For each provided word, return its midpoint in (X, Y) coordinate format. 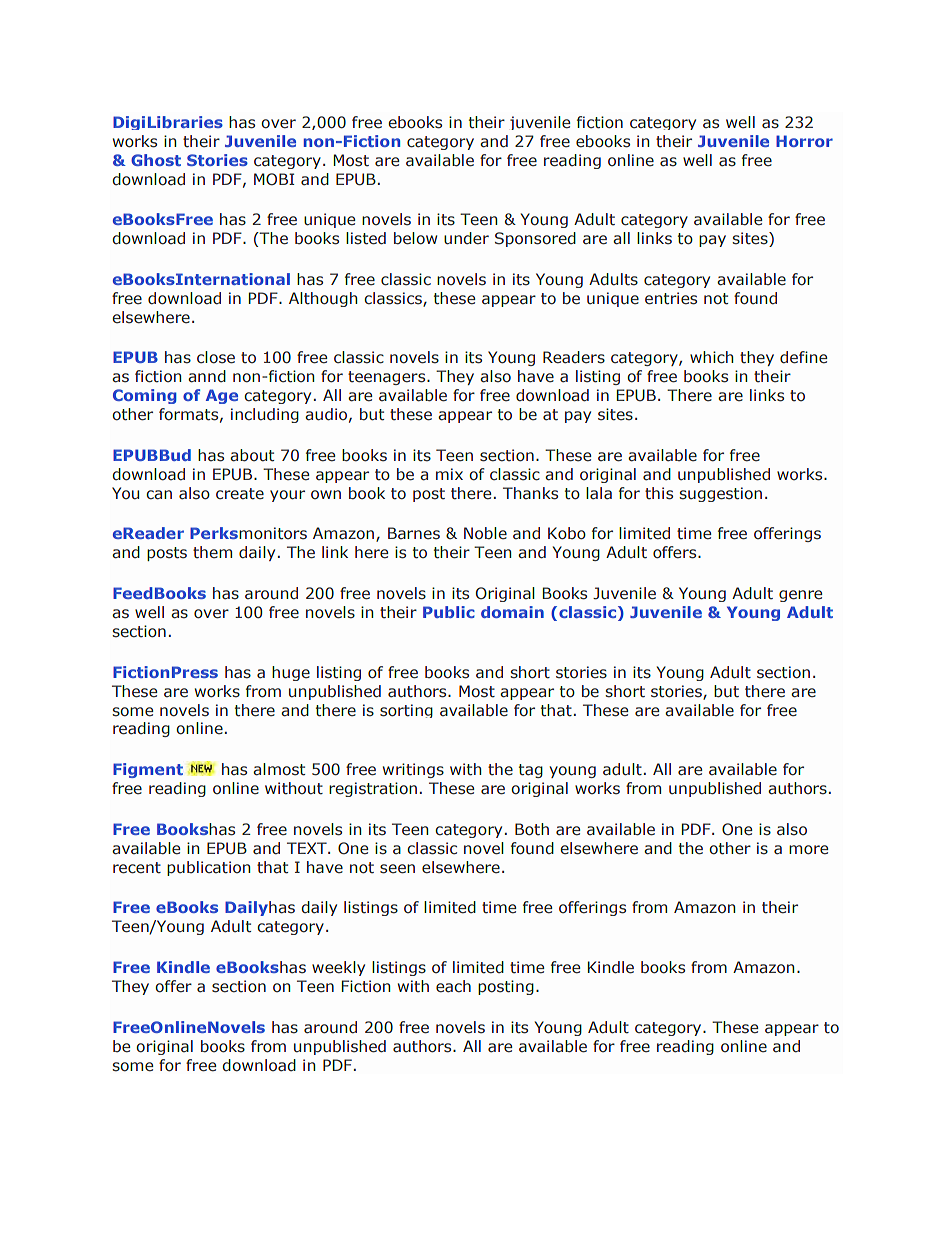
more (808, 850)
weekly (338, 968)
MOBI (274, 179)
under (466, 238)
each (453, 986)
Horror (804, 141)
